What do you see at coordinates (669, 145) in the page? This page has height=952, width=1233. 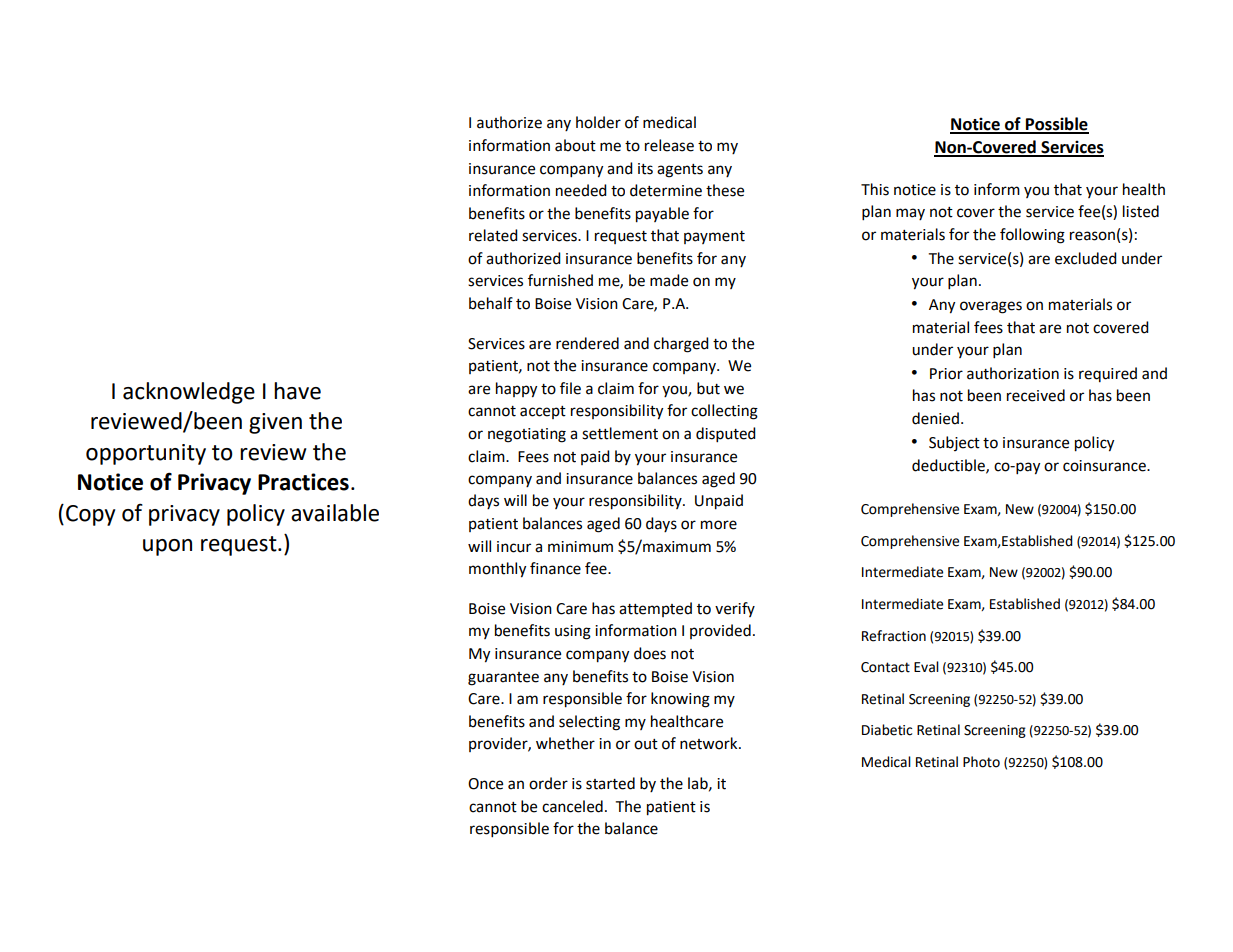 I see `release` at bounding box center [669, 145].
